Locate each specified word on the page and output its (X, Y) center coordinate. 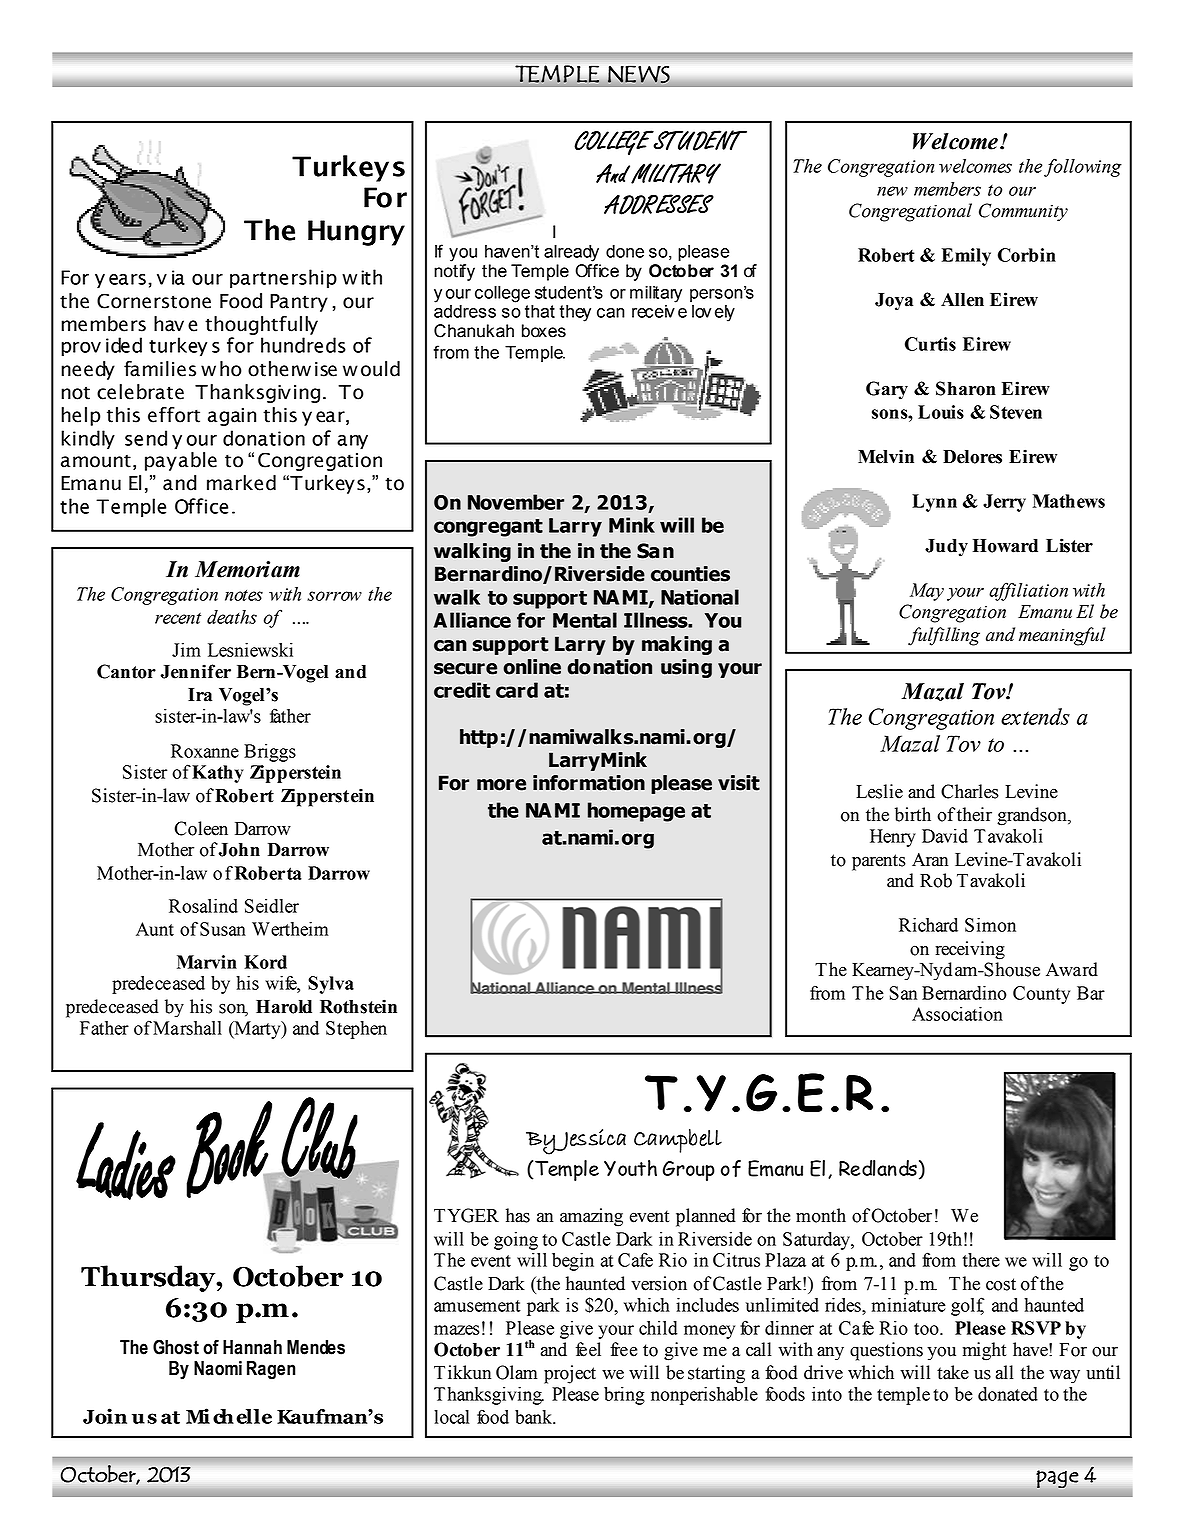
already (571, 253)
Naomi (218, 1368)
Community (1023, 212)
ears (127, 279)
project (570, 1374)
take (953, 1372)
